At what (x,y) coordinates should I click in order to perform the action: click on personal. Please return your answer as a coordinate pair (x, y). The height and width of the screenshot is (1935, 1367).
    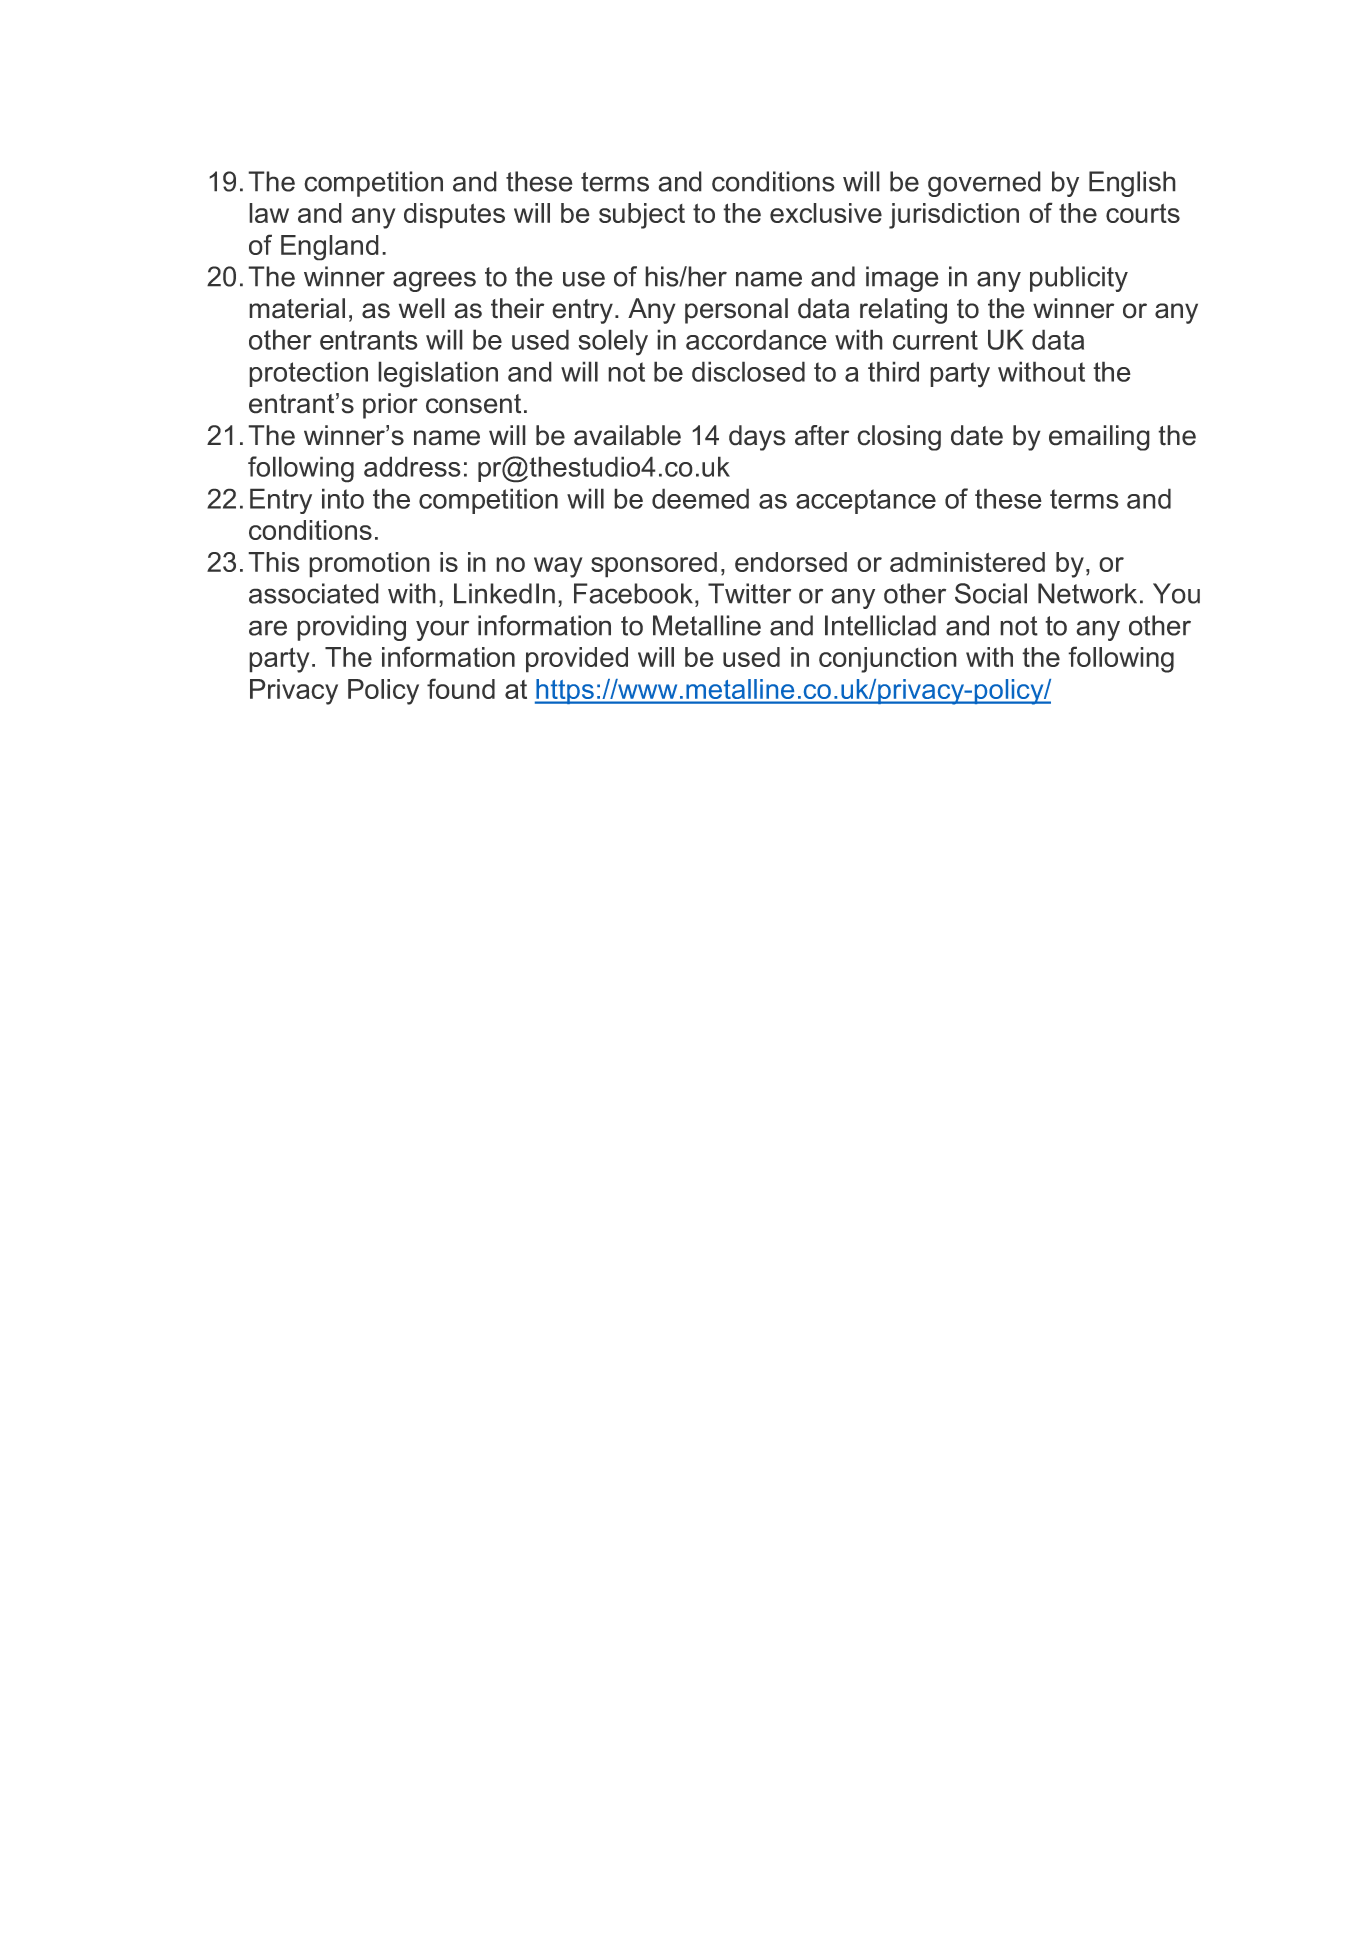
    Looking at the image, I should click on (736, 311).
